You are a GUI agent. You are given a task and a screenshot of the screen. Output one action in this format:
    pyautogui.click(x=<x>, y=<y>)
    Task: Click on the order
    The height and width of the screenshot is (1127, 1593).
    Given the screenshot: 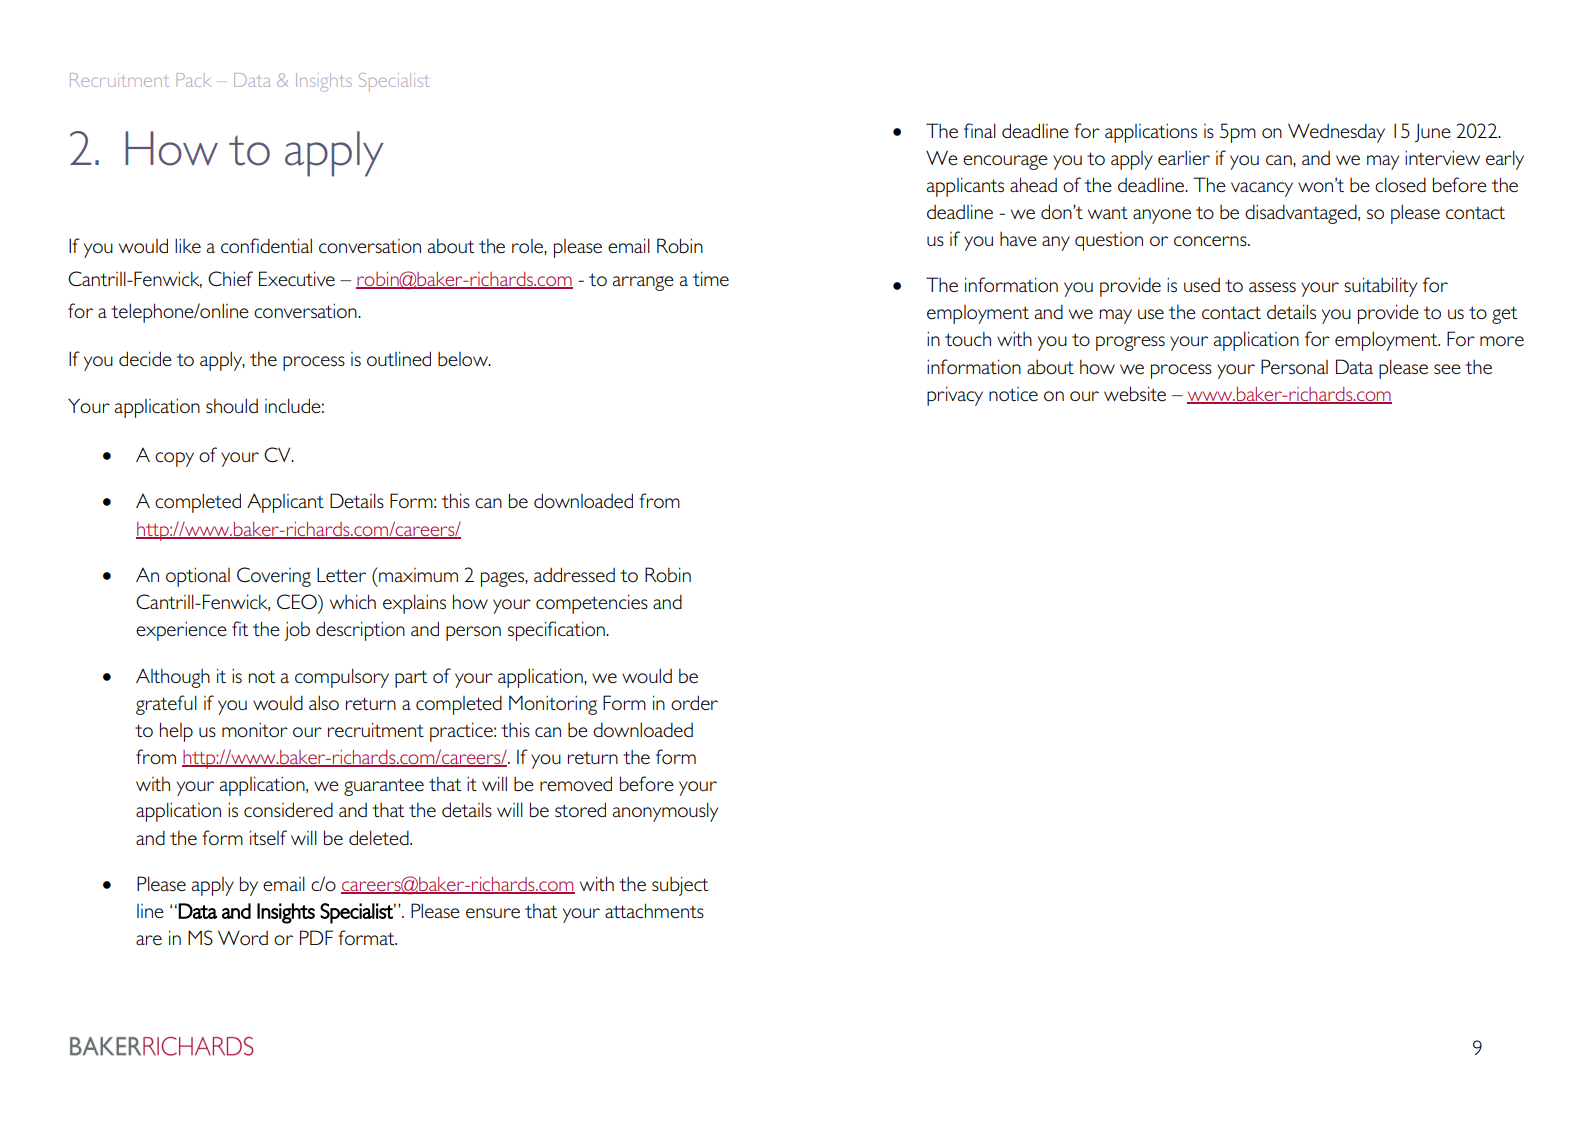 What is the action you would take?
    pyautogui.click(x=694, y=702)
